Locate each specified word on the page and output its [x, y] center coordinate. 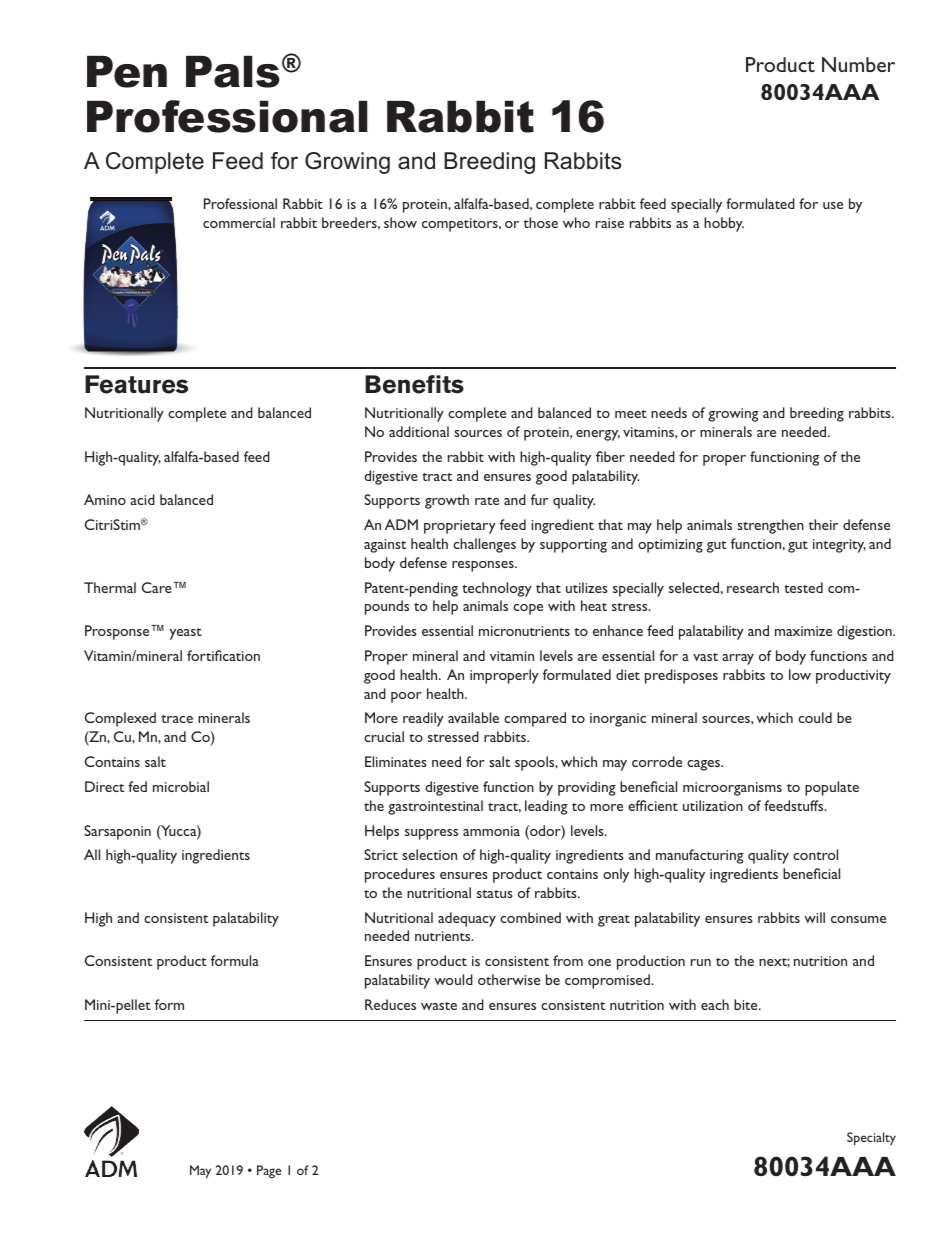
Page [269, 1171]
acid [142, 499]
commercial [239, 222]
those [541, 222]
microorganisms [732, 789]
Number [858, 64]
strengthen [770, 526]
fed [137, 786]
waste [439, 1006]
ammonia [491, 831]
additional [419, 431]
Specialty [871, 1138]
